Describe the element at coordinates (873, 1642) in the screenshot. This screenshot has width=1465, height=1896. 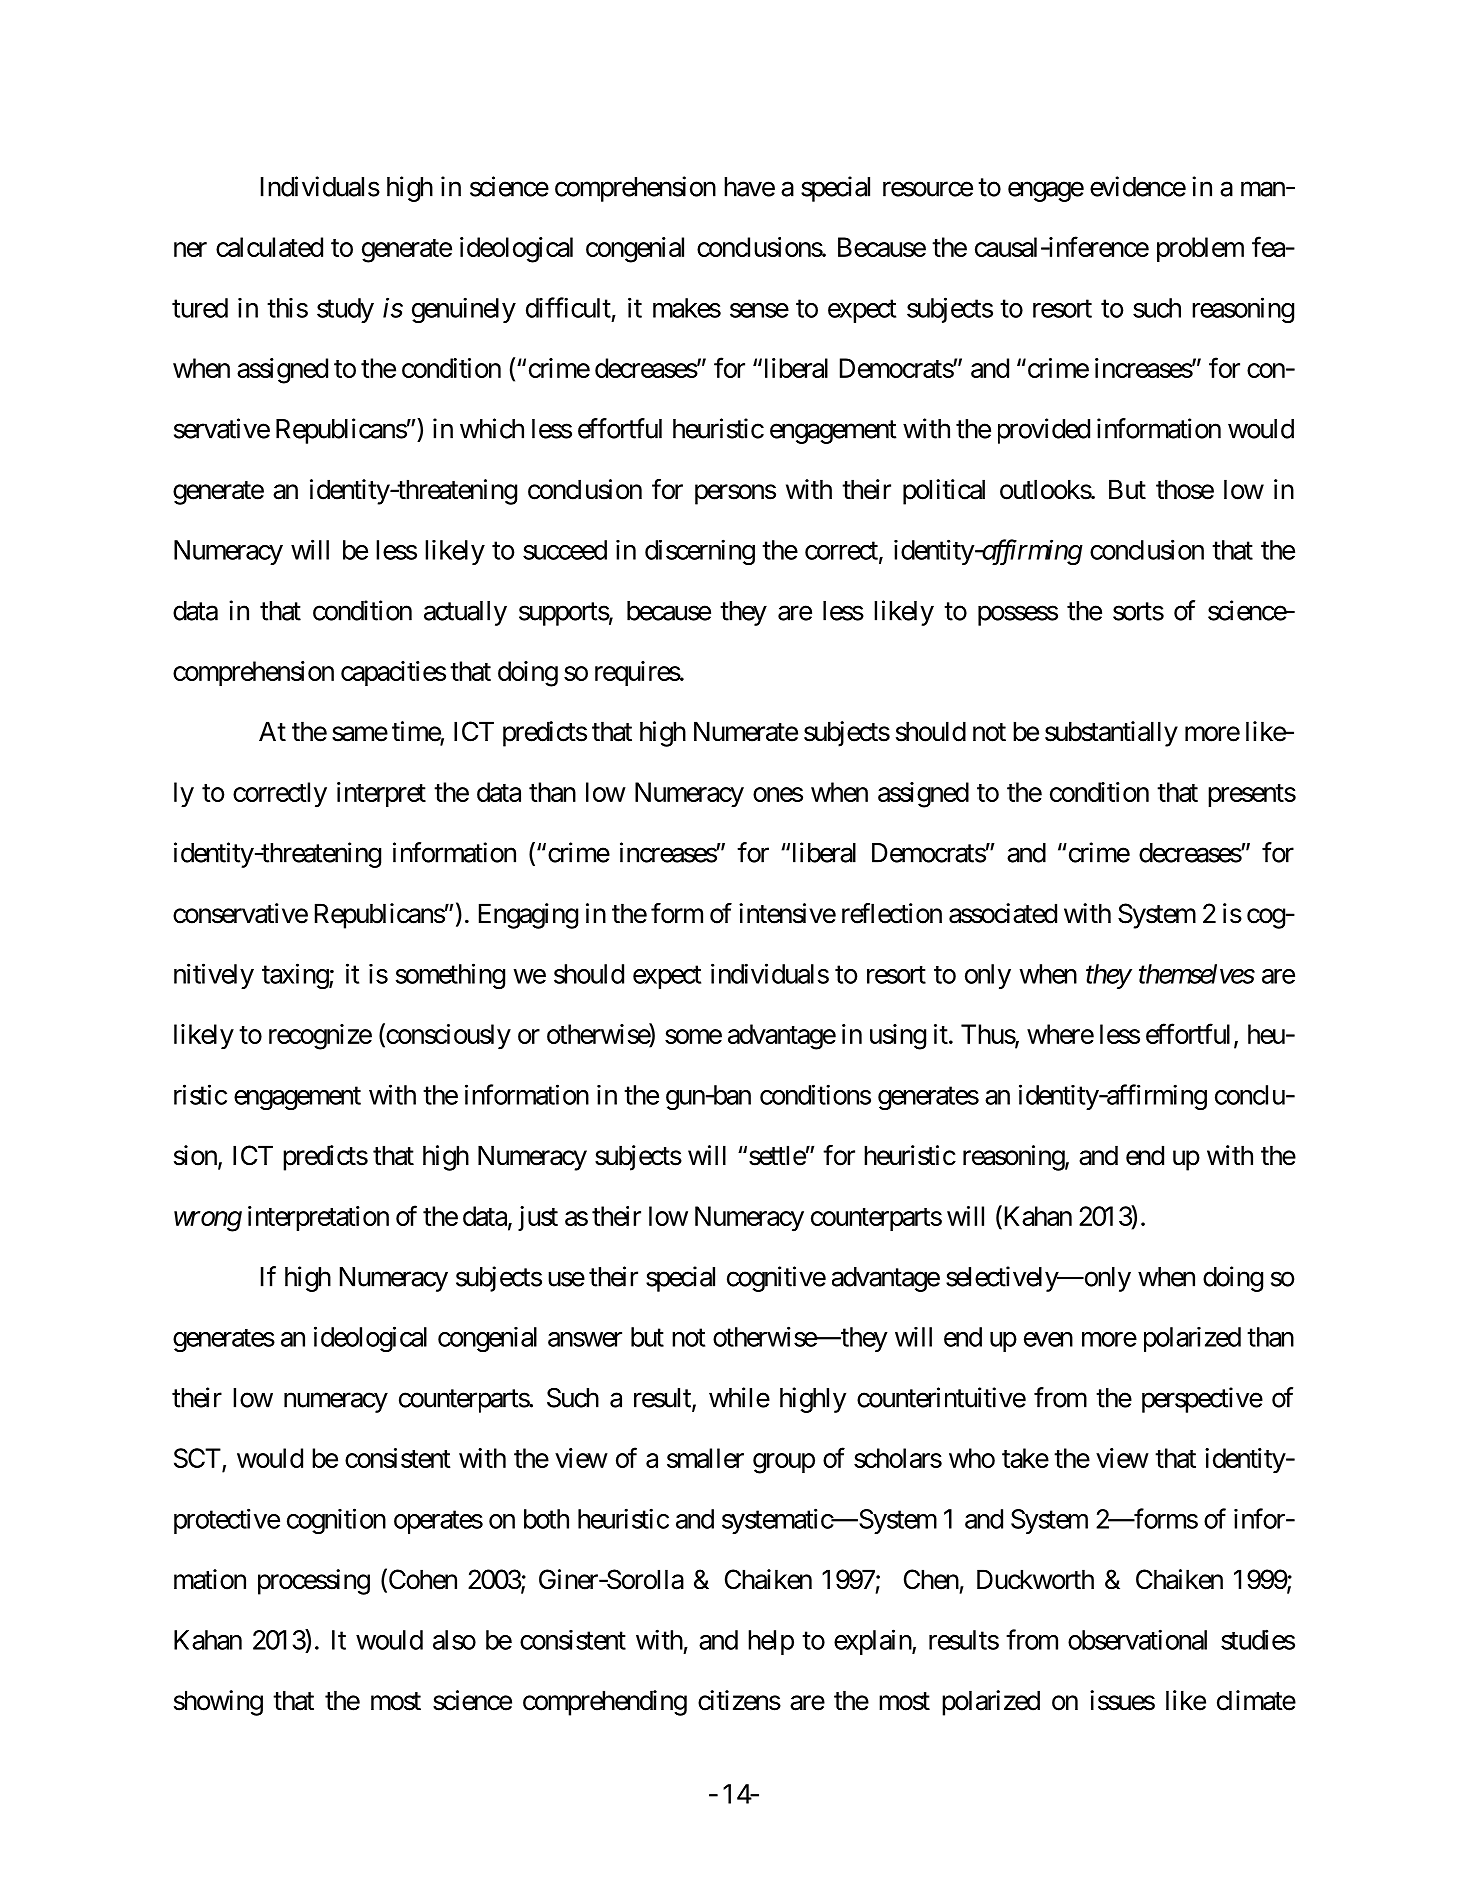
I see `explain` at that location.
